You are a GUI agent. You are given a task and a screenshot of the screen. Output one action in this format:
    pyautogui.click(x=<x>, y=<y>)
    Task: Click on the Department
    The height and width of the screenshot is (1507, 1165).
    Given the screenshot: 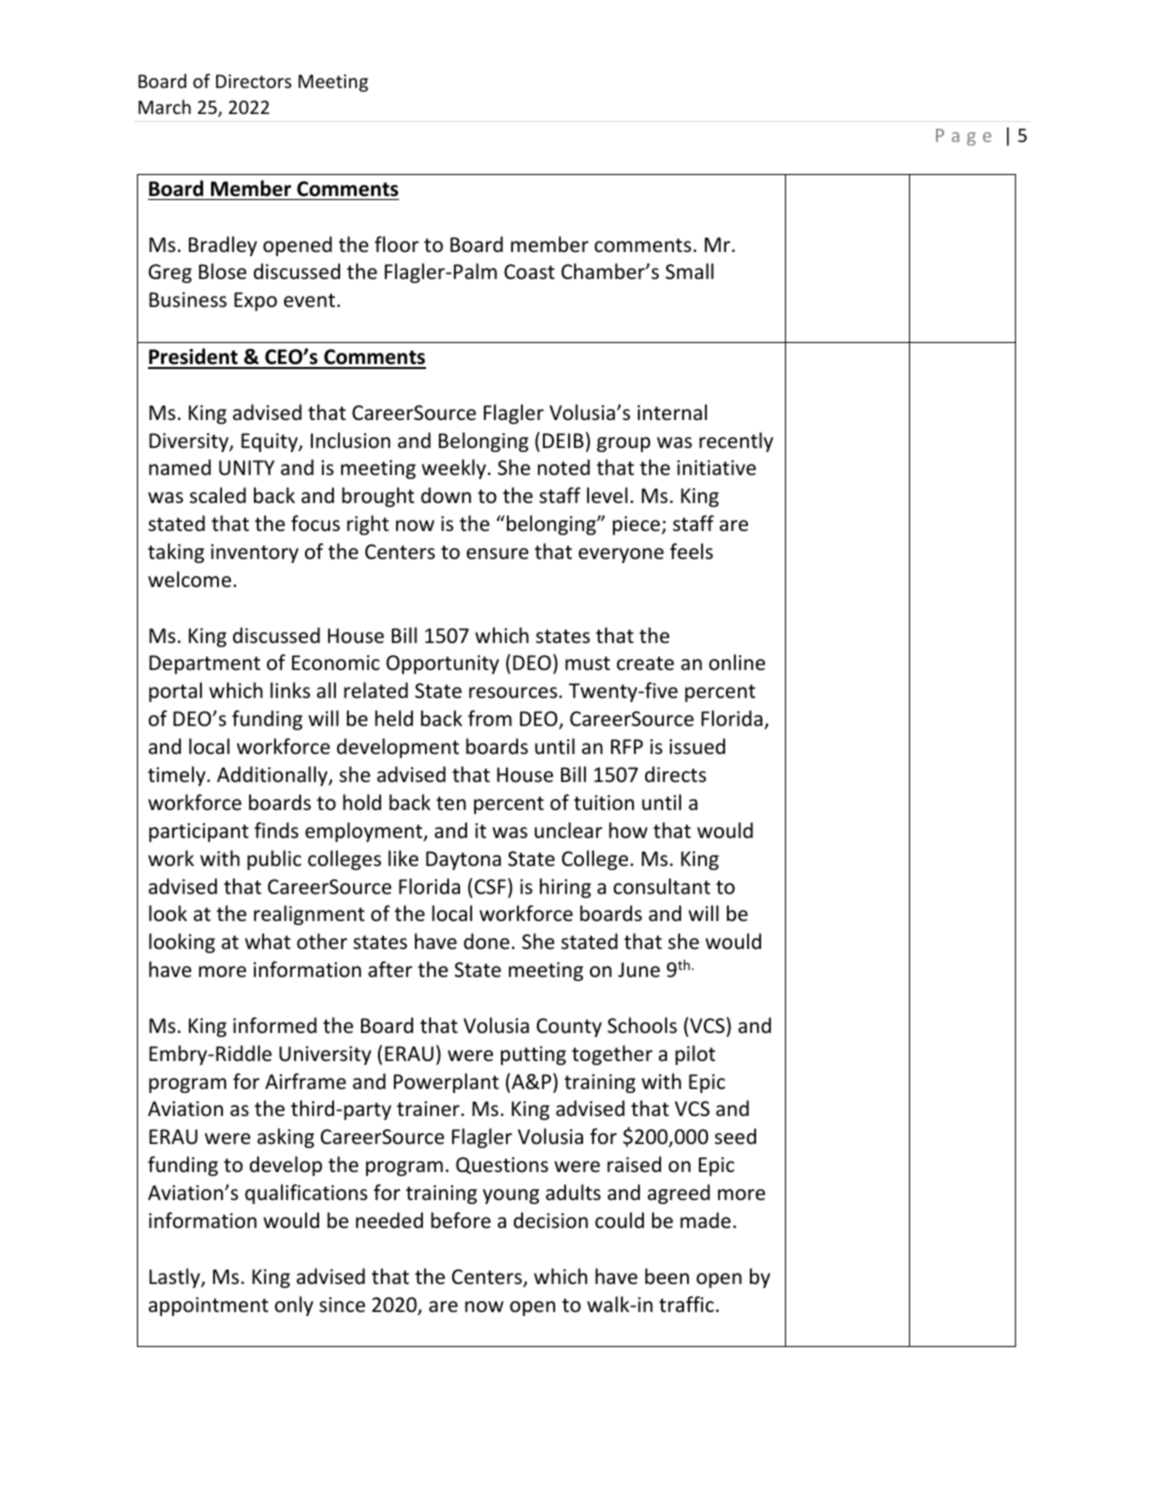 What is the action you would take?
    pyautogui.click(x=204, y=664)
